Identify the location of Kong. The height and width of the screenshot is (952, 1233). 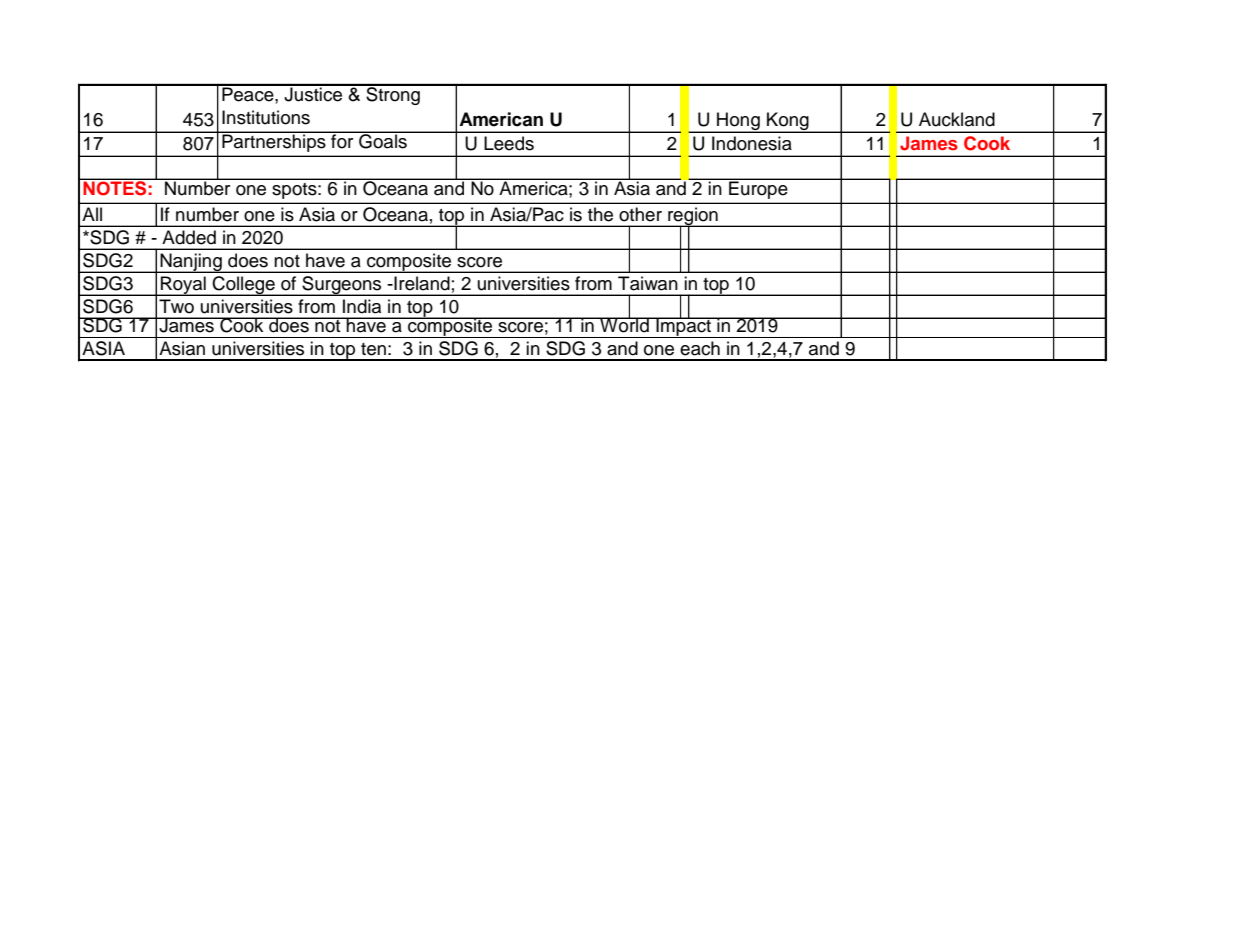
(788, 122).
